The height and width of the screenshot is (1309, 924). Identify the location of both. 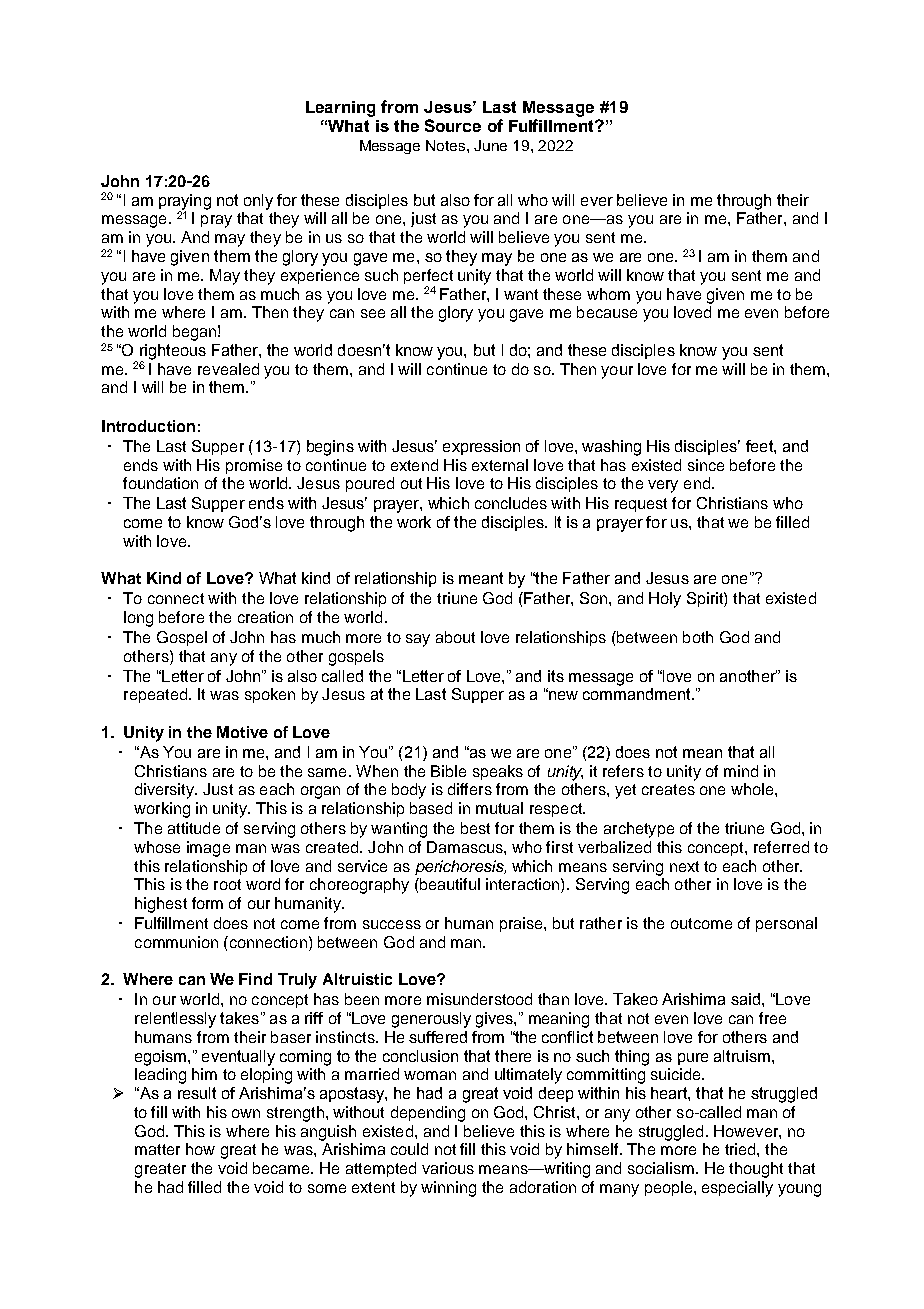
(698, 637).
